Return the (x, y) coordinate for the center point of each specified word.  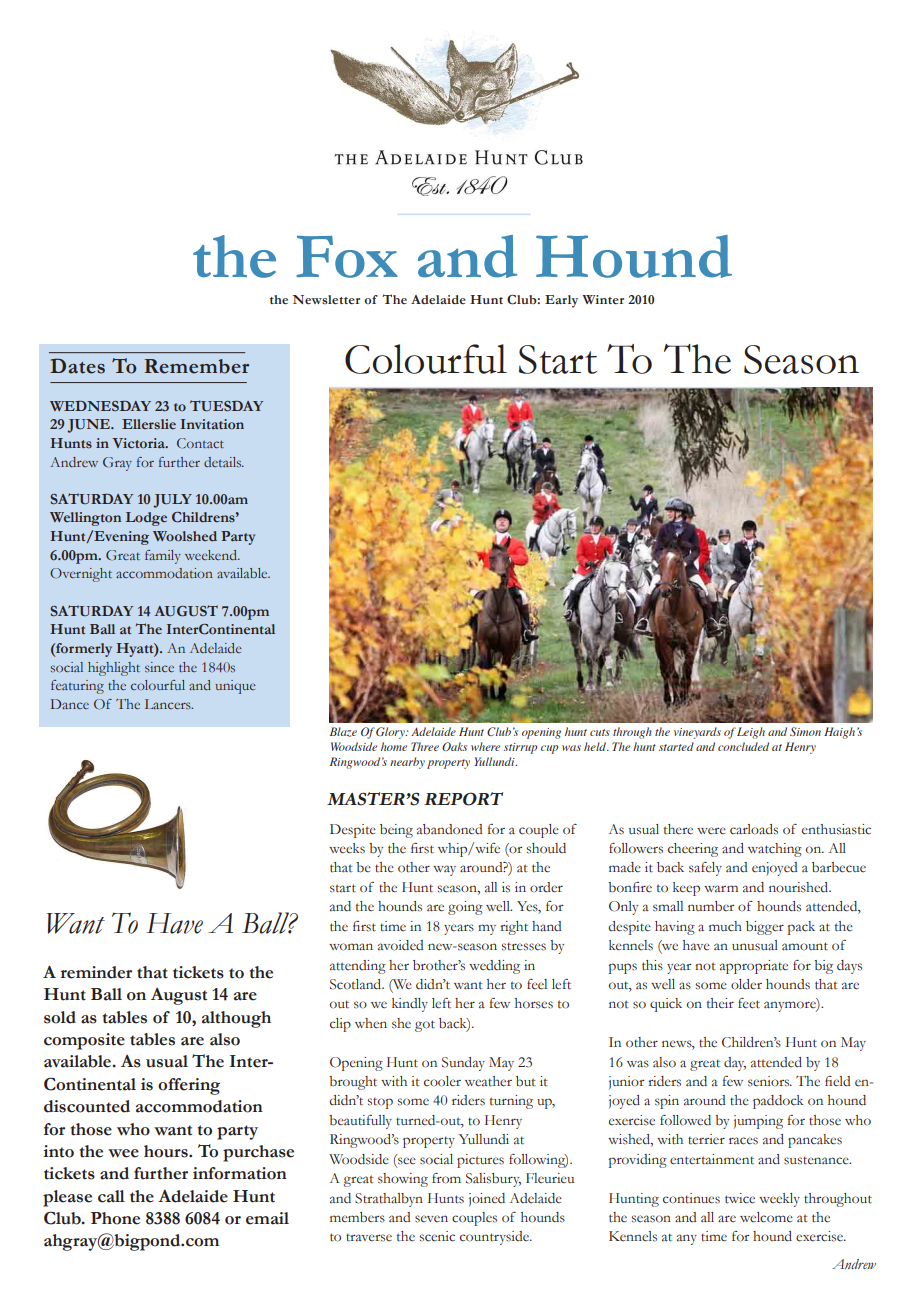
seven (431, 1219)
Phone (115, 1218)
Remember (196, 366)
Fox (347, 257)
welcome (766, 1217)
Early (561, 301)
